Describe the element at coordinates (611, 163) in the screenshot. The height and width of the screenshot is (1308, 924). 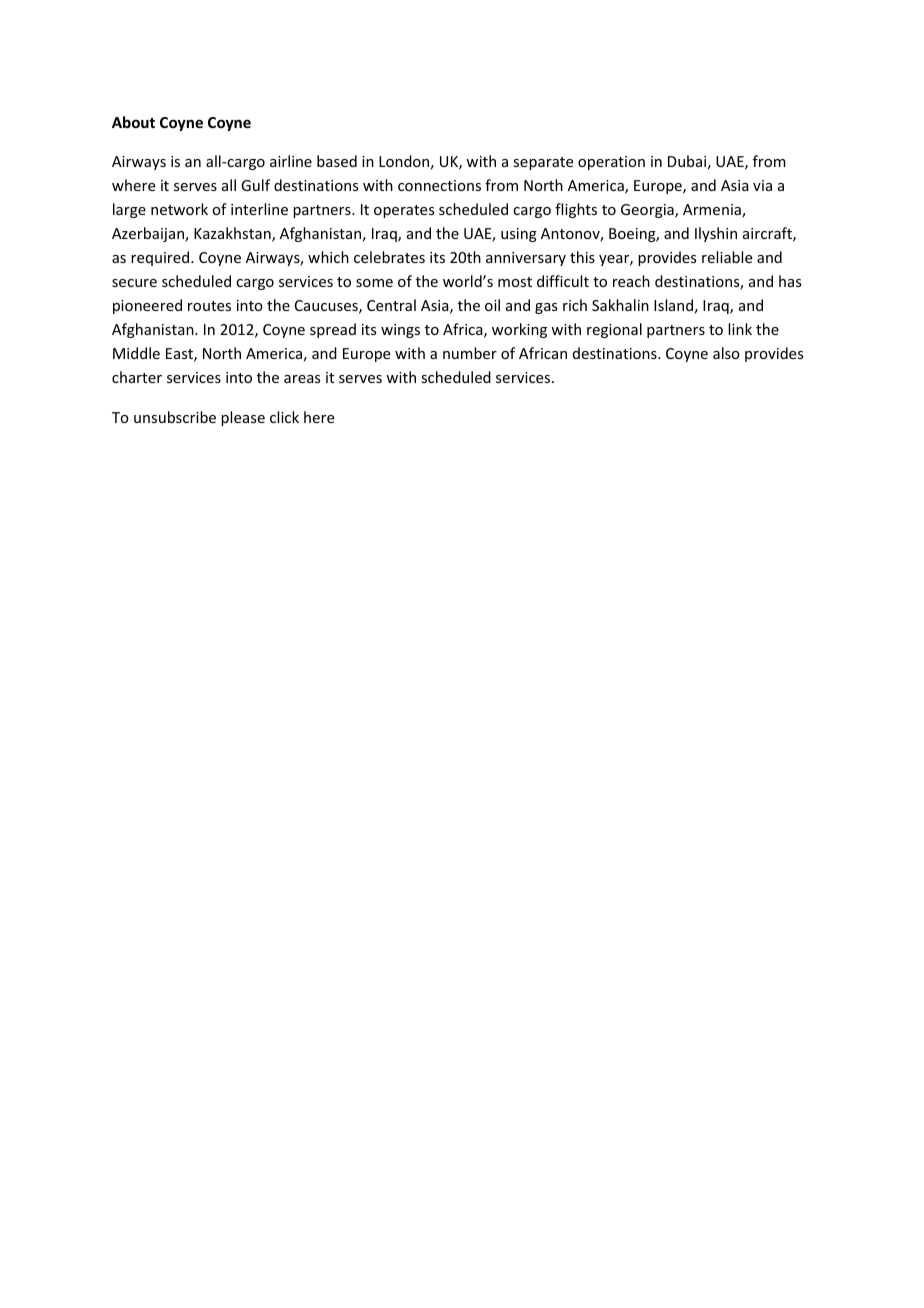
I see `operation` at that location.
